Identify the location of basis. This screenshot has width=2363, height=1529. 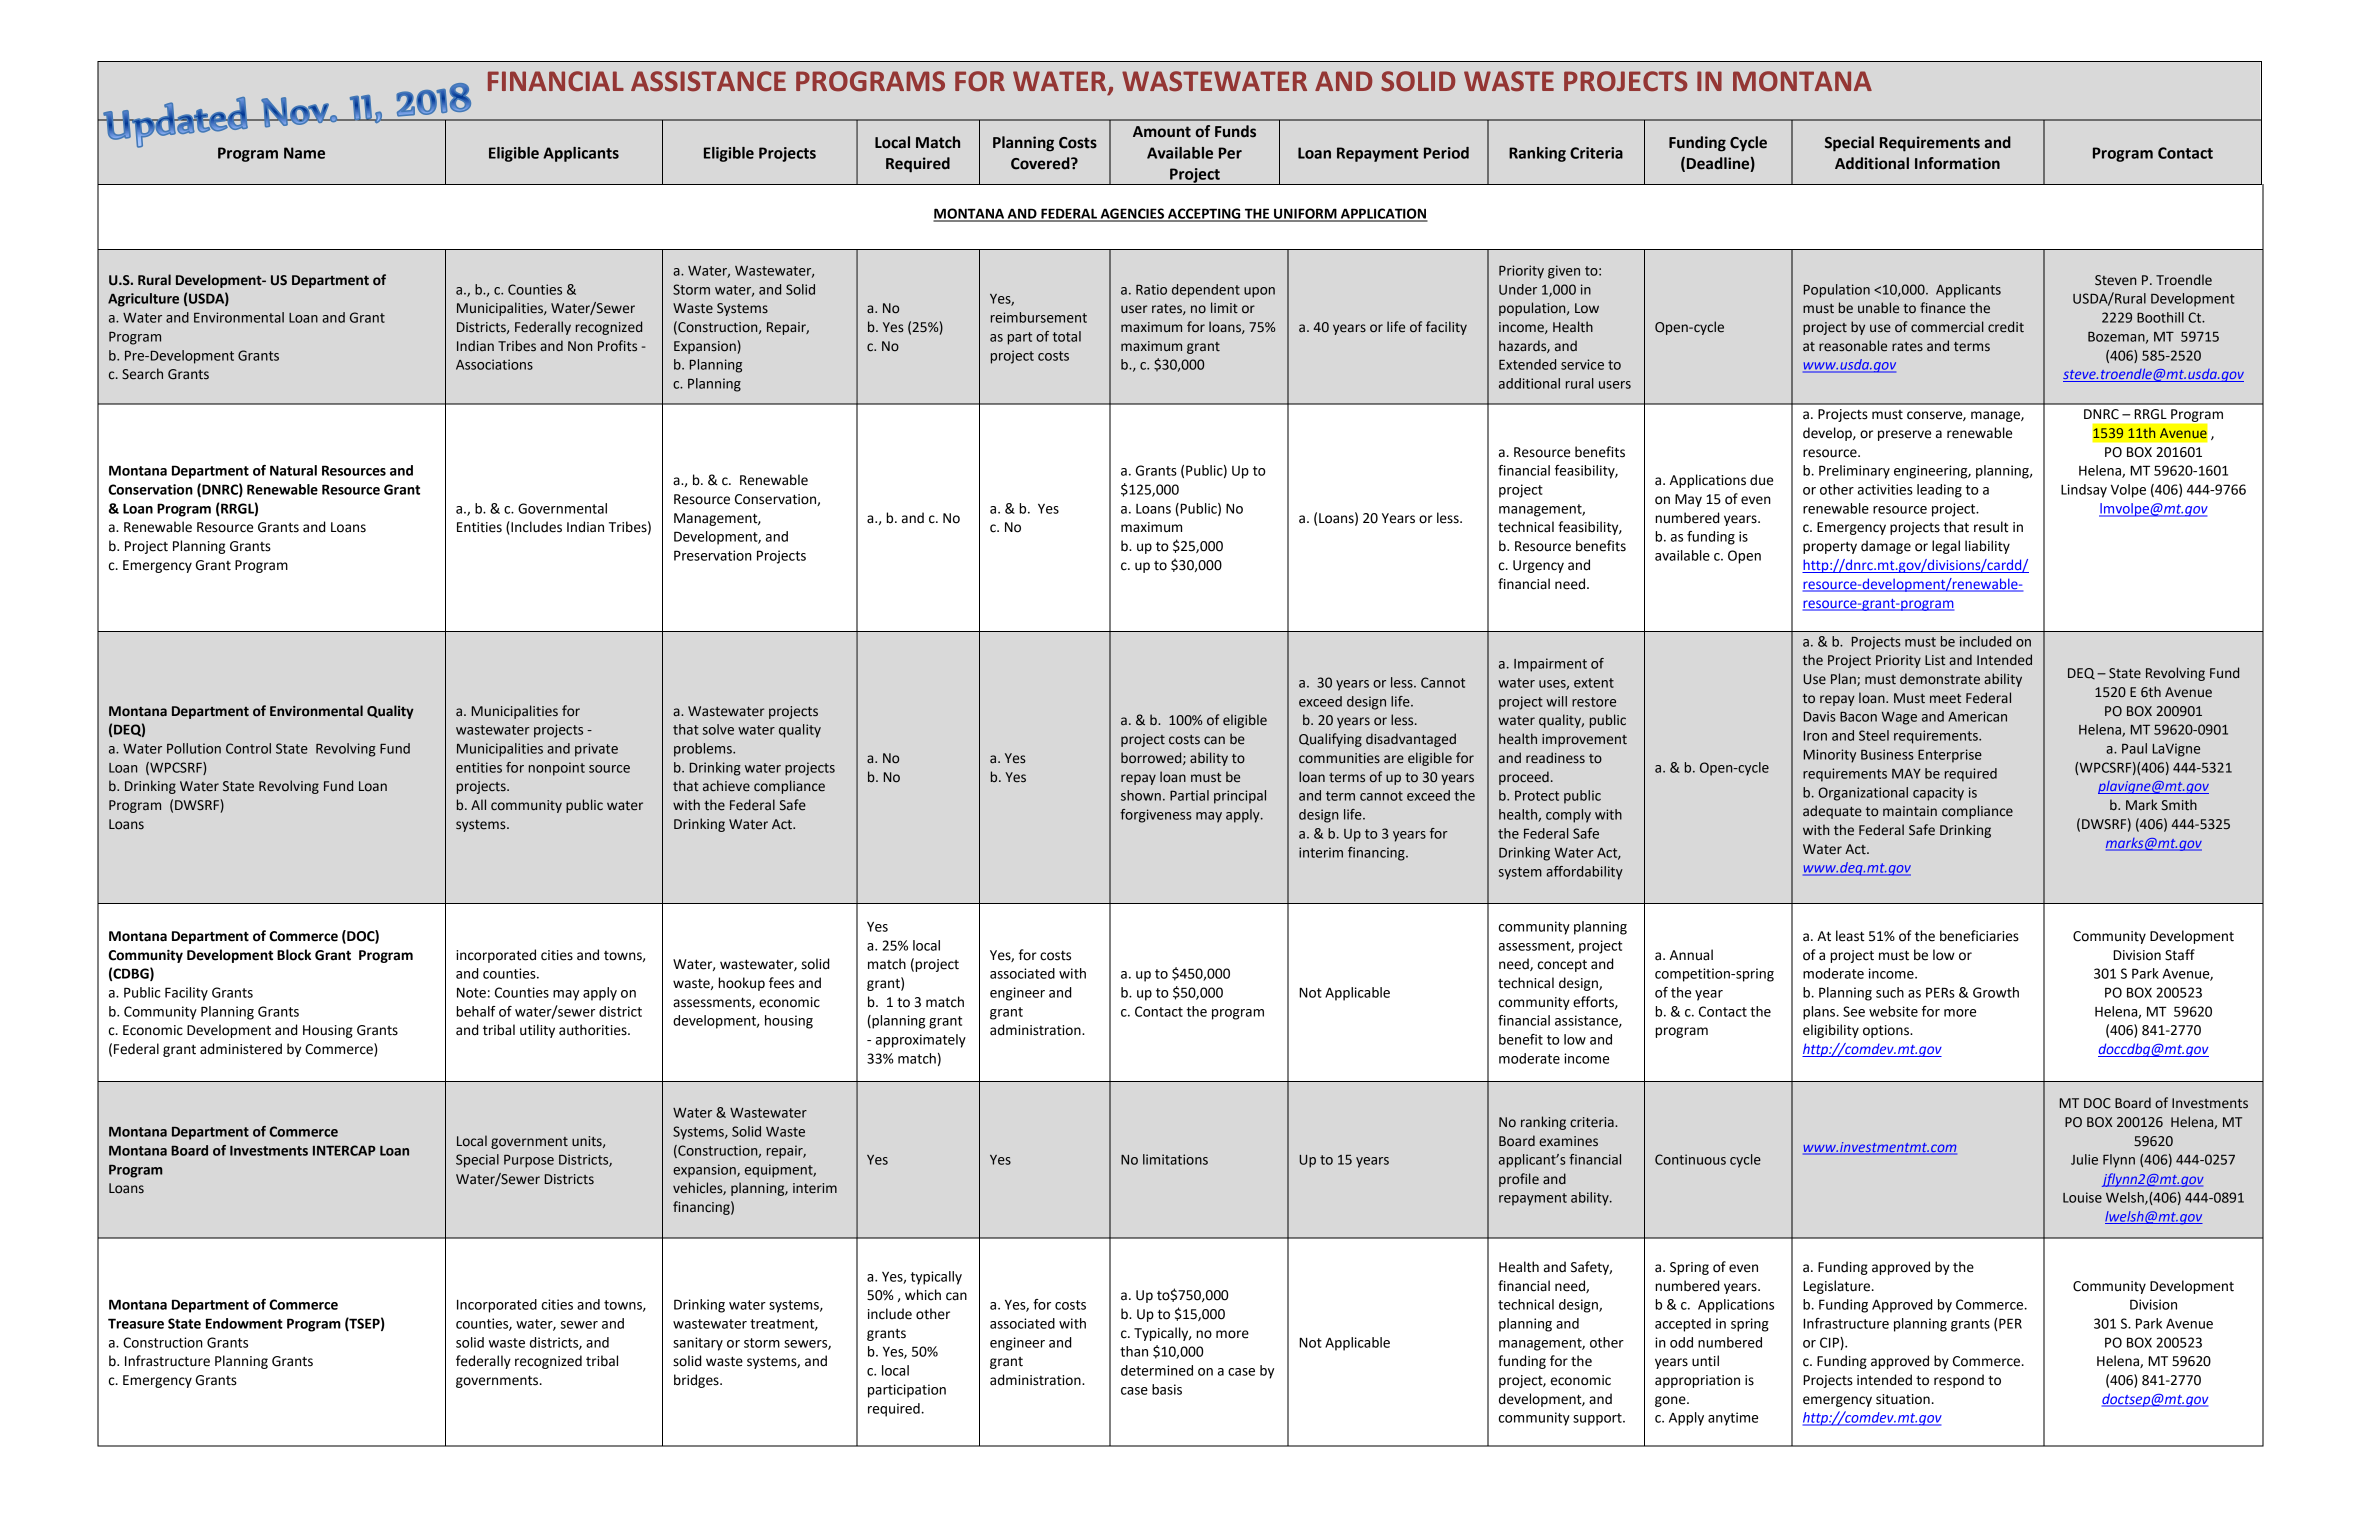
(1167, 1389).
